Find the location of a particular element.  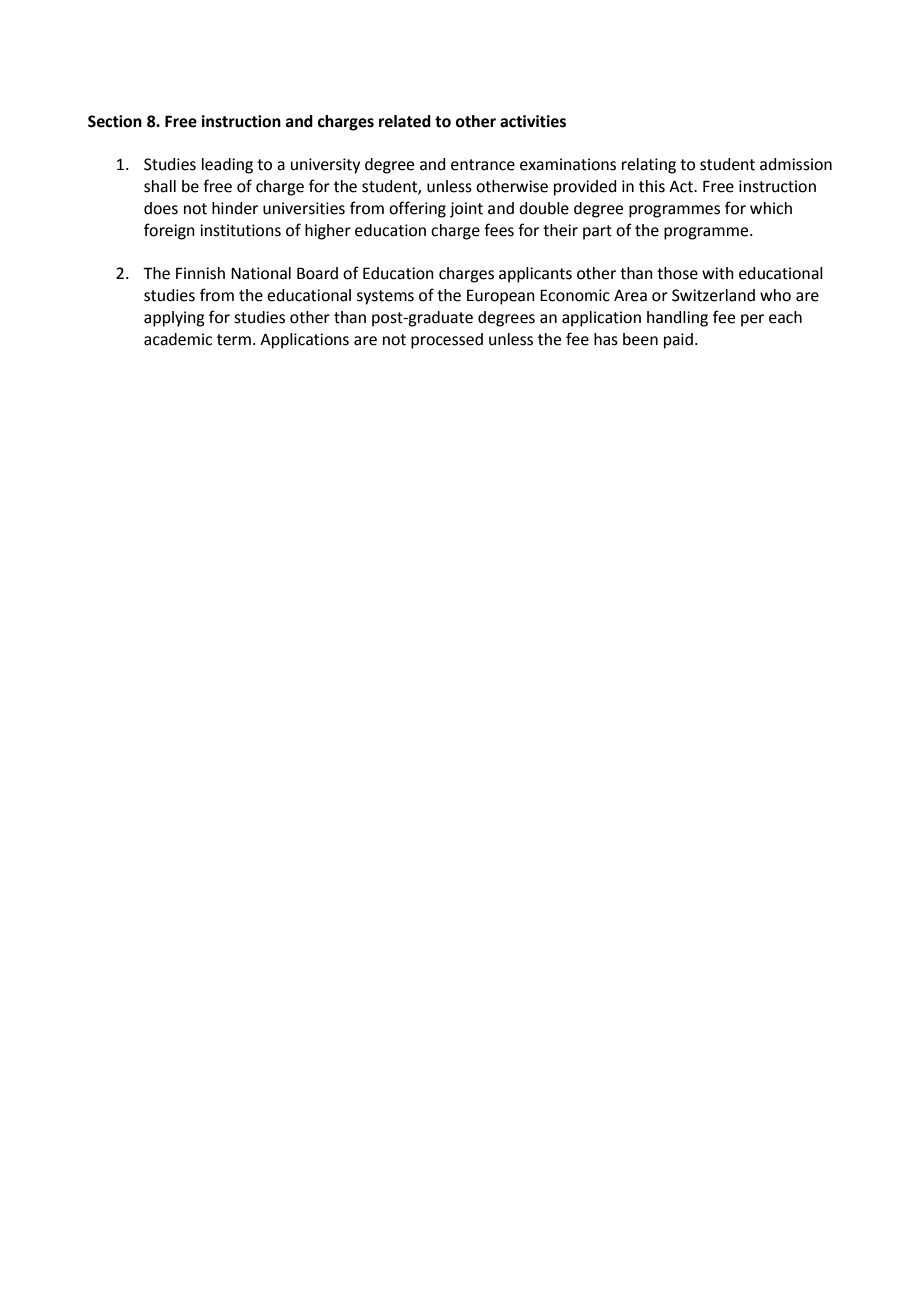

academic is located at coordinates (178, 339).
